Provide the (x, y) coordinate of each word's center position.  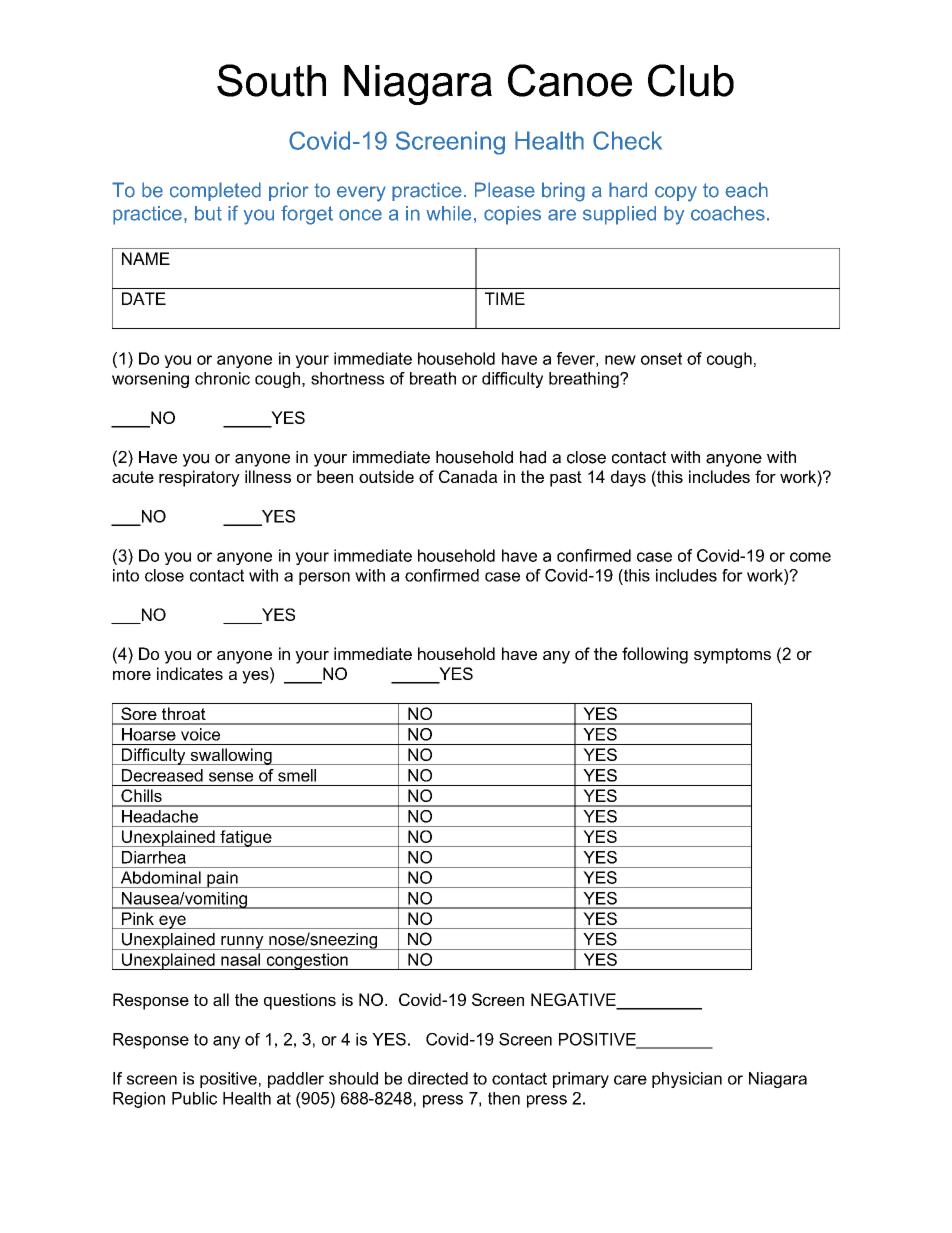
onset (661, 358)
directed (438, 1078)
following (655, 655)
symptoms (732, 656)
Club (691, 80)
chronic (222, 378)
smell (297, 775)
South (271, 80)
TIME (505, 298)
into (126, 575)
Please (505, 190)
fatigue (246, 838)
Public (194, 1098)
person (324, 578)
